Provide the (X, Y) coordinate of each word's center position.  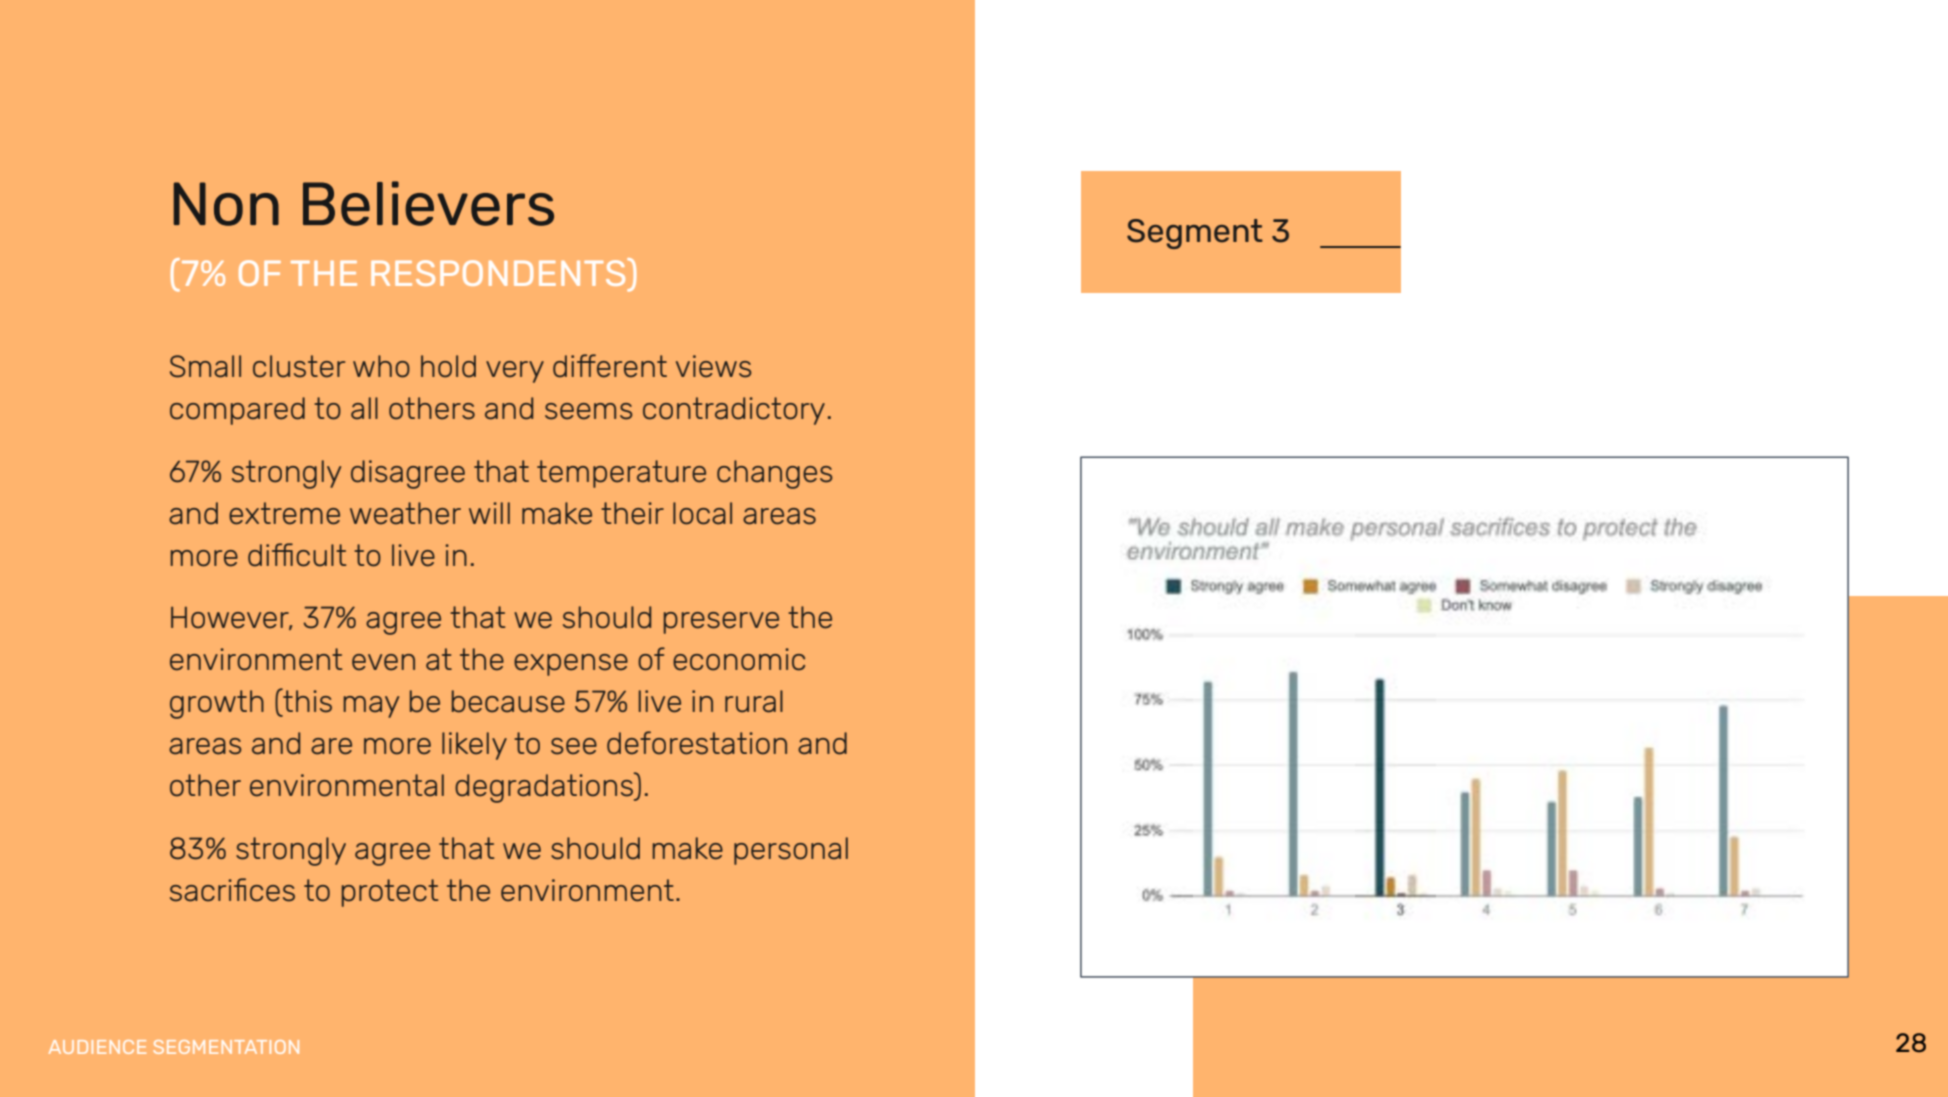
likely (474, 746)
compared (237, 411)
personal (791, 851)
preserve (721, 623)
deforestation (697, 743)
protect (390, 893)
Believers (428, 203)
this (306, 700)
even (383, 662)
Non (226, 204)
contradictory (734, 411)
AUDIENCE (97, 1047)
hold (448, 366)
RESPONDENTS (499, 272)
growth (217, 704)
